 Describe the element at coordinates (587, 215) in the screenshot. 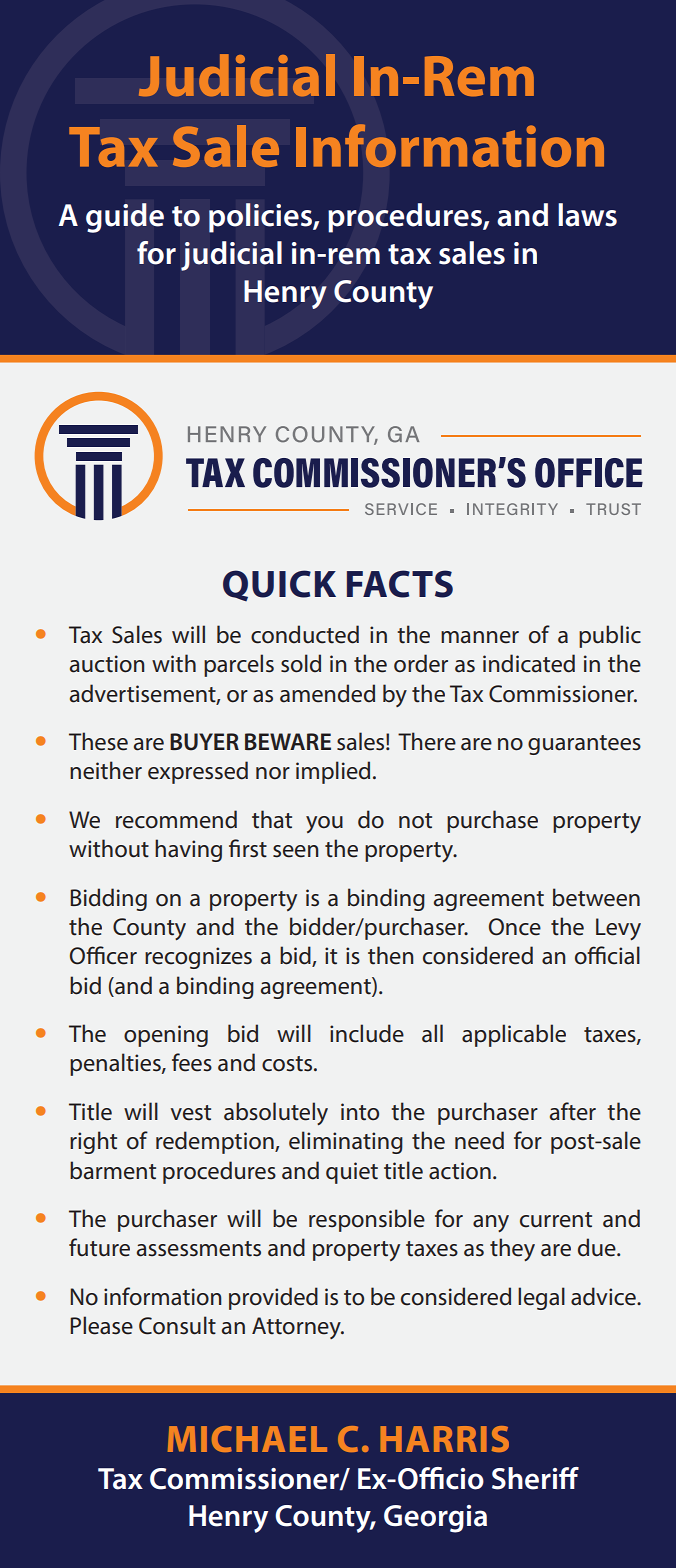

I see `laws` at that location.
